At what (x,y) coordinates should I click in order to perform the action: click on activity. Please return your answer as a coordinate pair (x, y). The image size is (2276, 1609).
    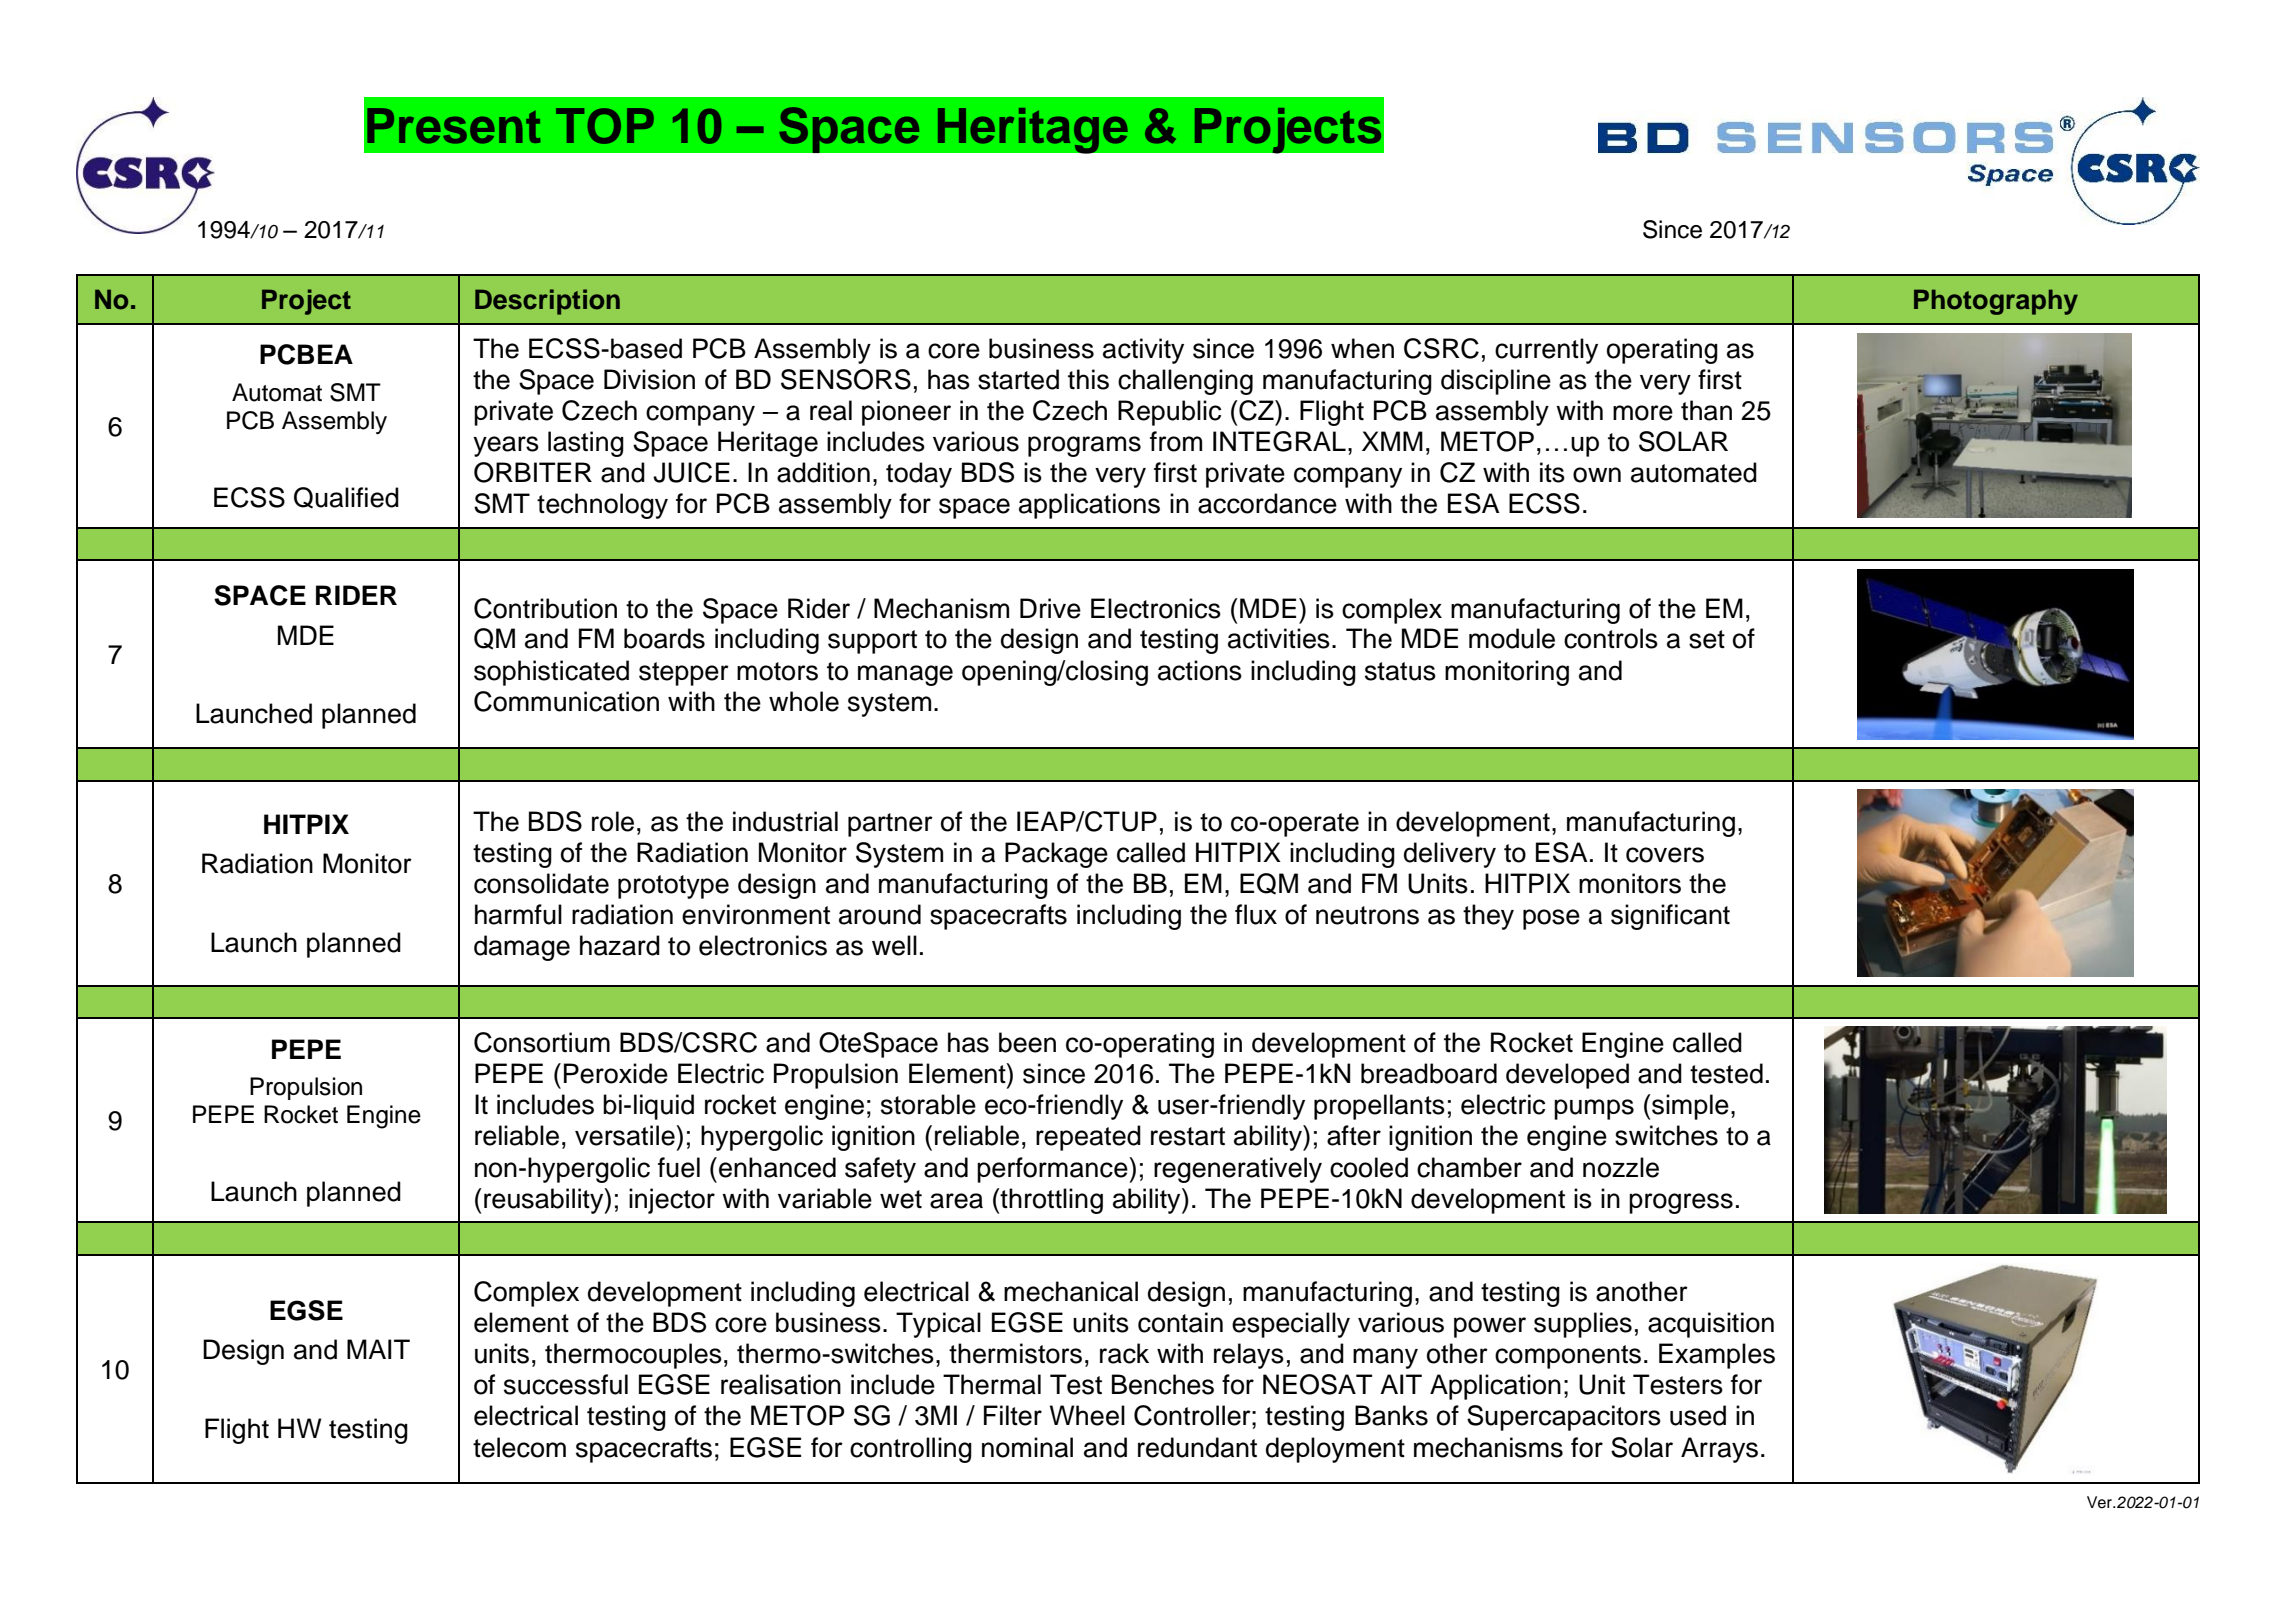
    Looking at the image, I should click on (1143, 351).
